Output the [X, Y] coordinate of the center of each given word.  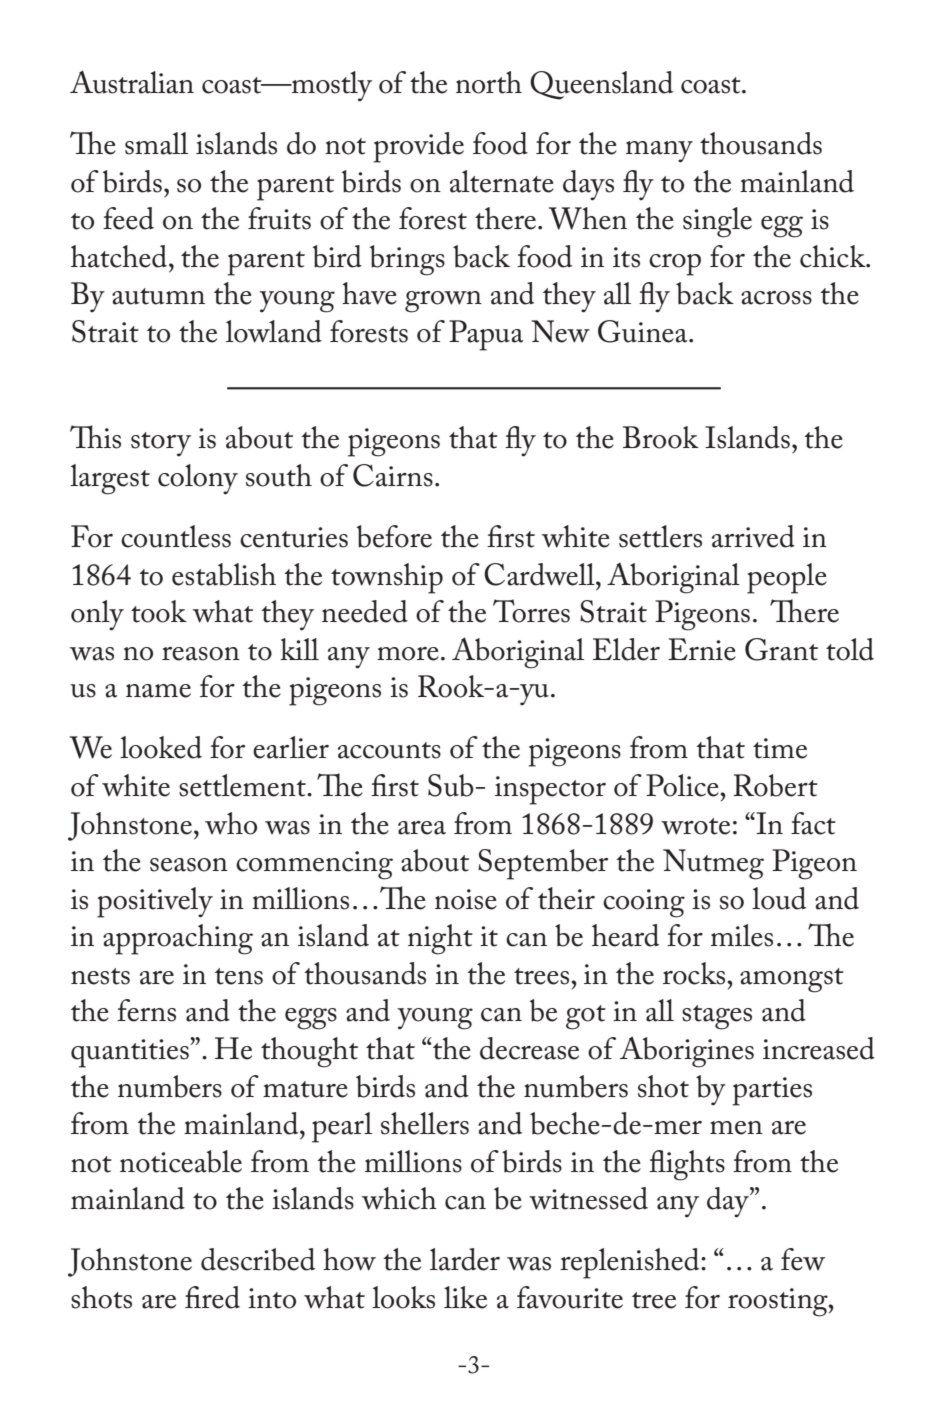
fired [212, 1297]
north [489, 82]
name [158, 691]
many [659, 152]
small [156, 143]
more [408, 654]
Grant [781, 649]
